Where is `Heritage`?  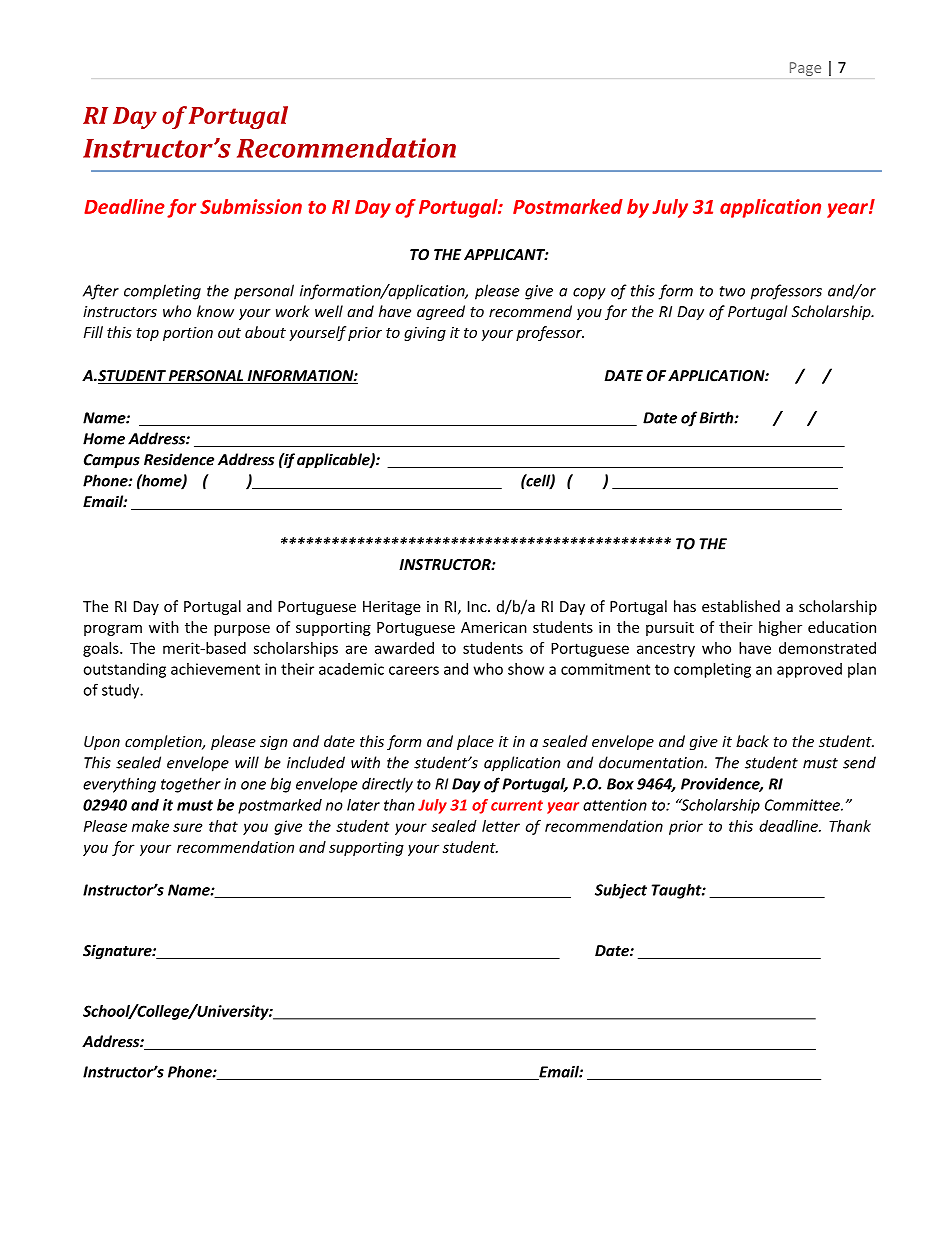 Heritage is located at coordinates (392, 608).
